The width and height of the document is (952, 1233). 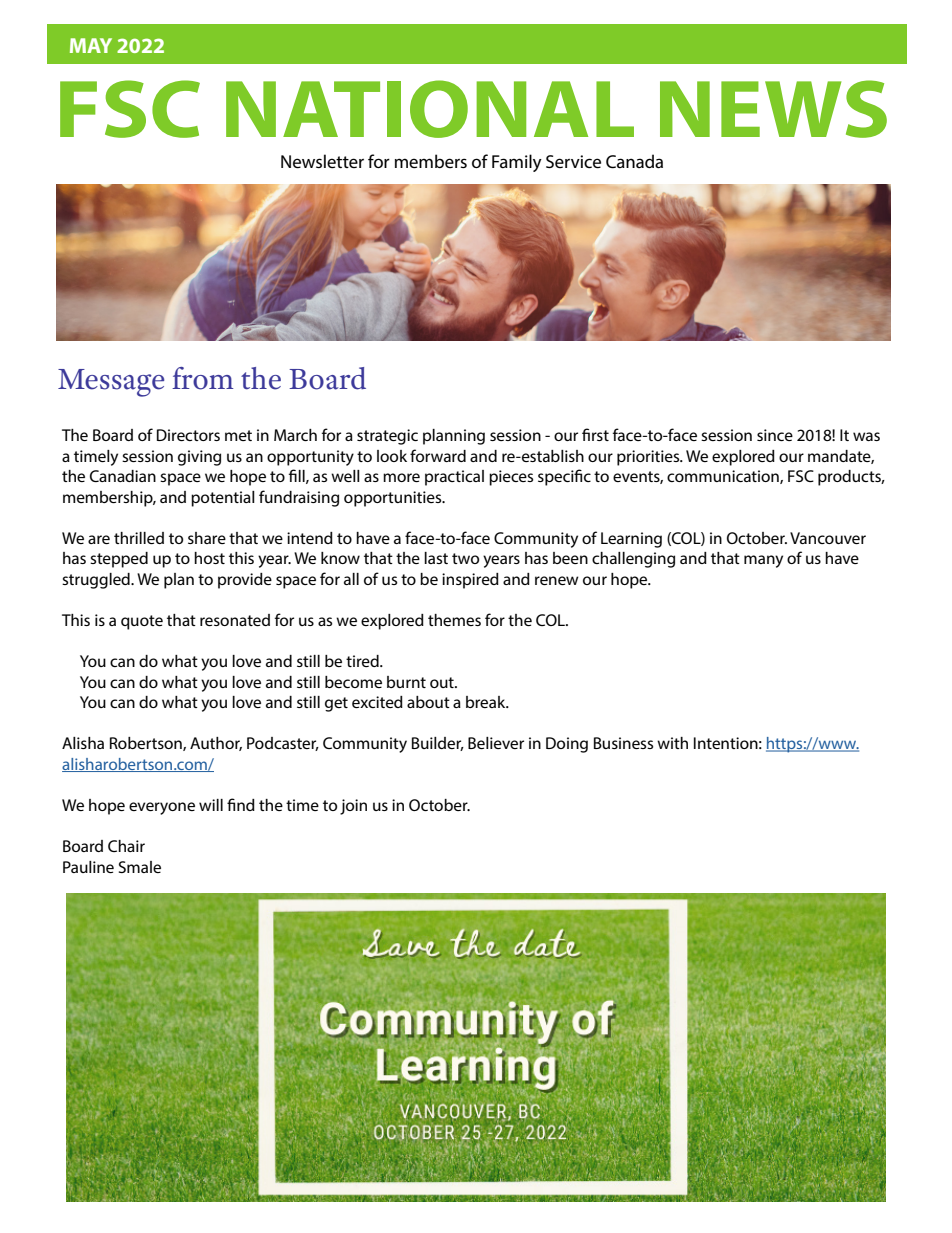 What do you see at coordinates (91, 45) in the document?
I see `MAY` at bounding box center [91, 45].
